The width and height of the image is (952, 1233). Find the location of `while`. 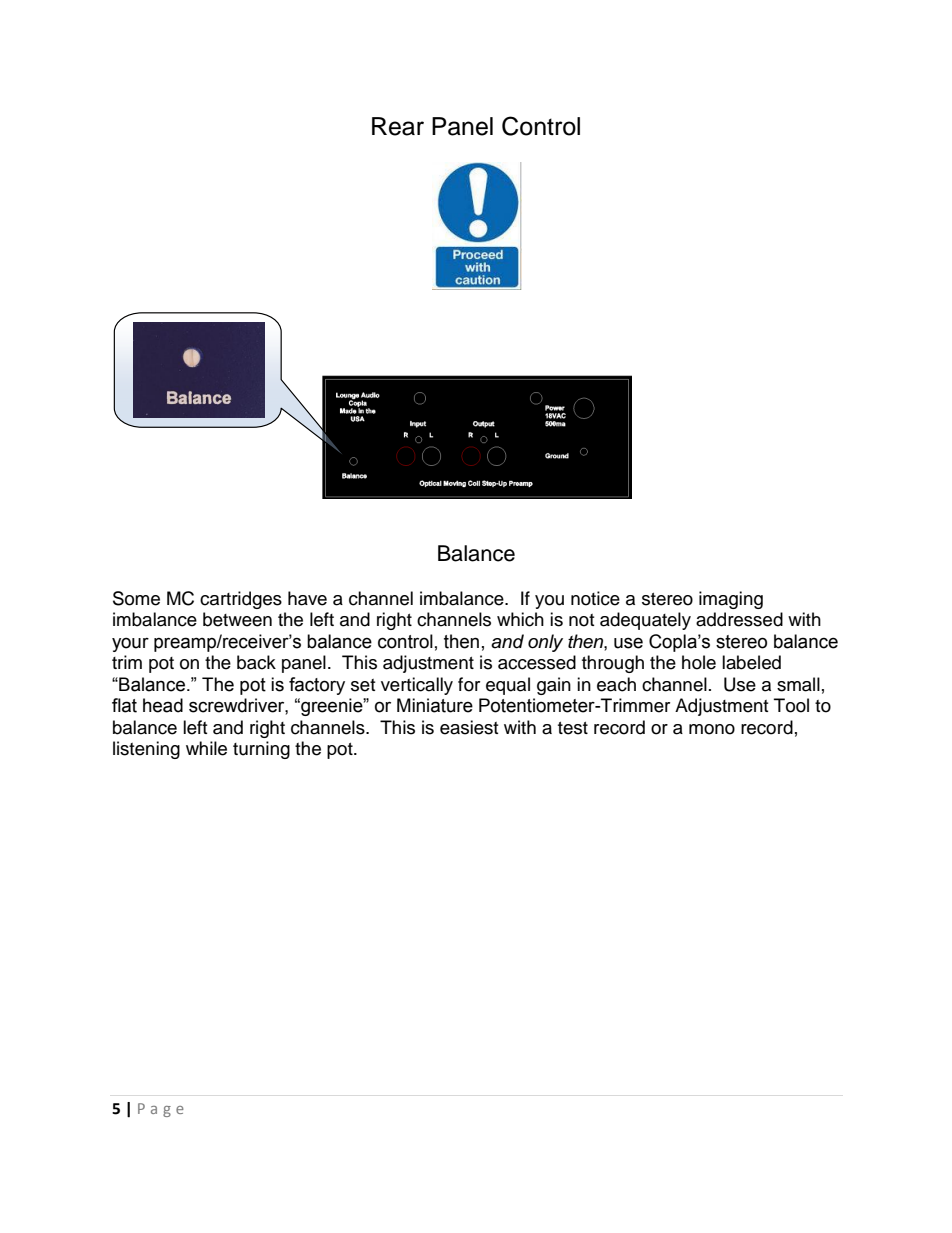

while is located at coordinates (206, 748).
